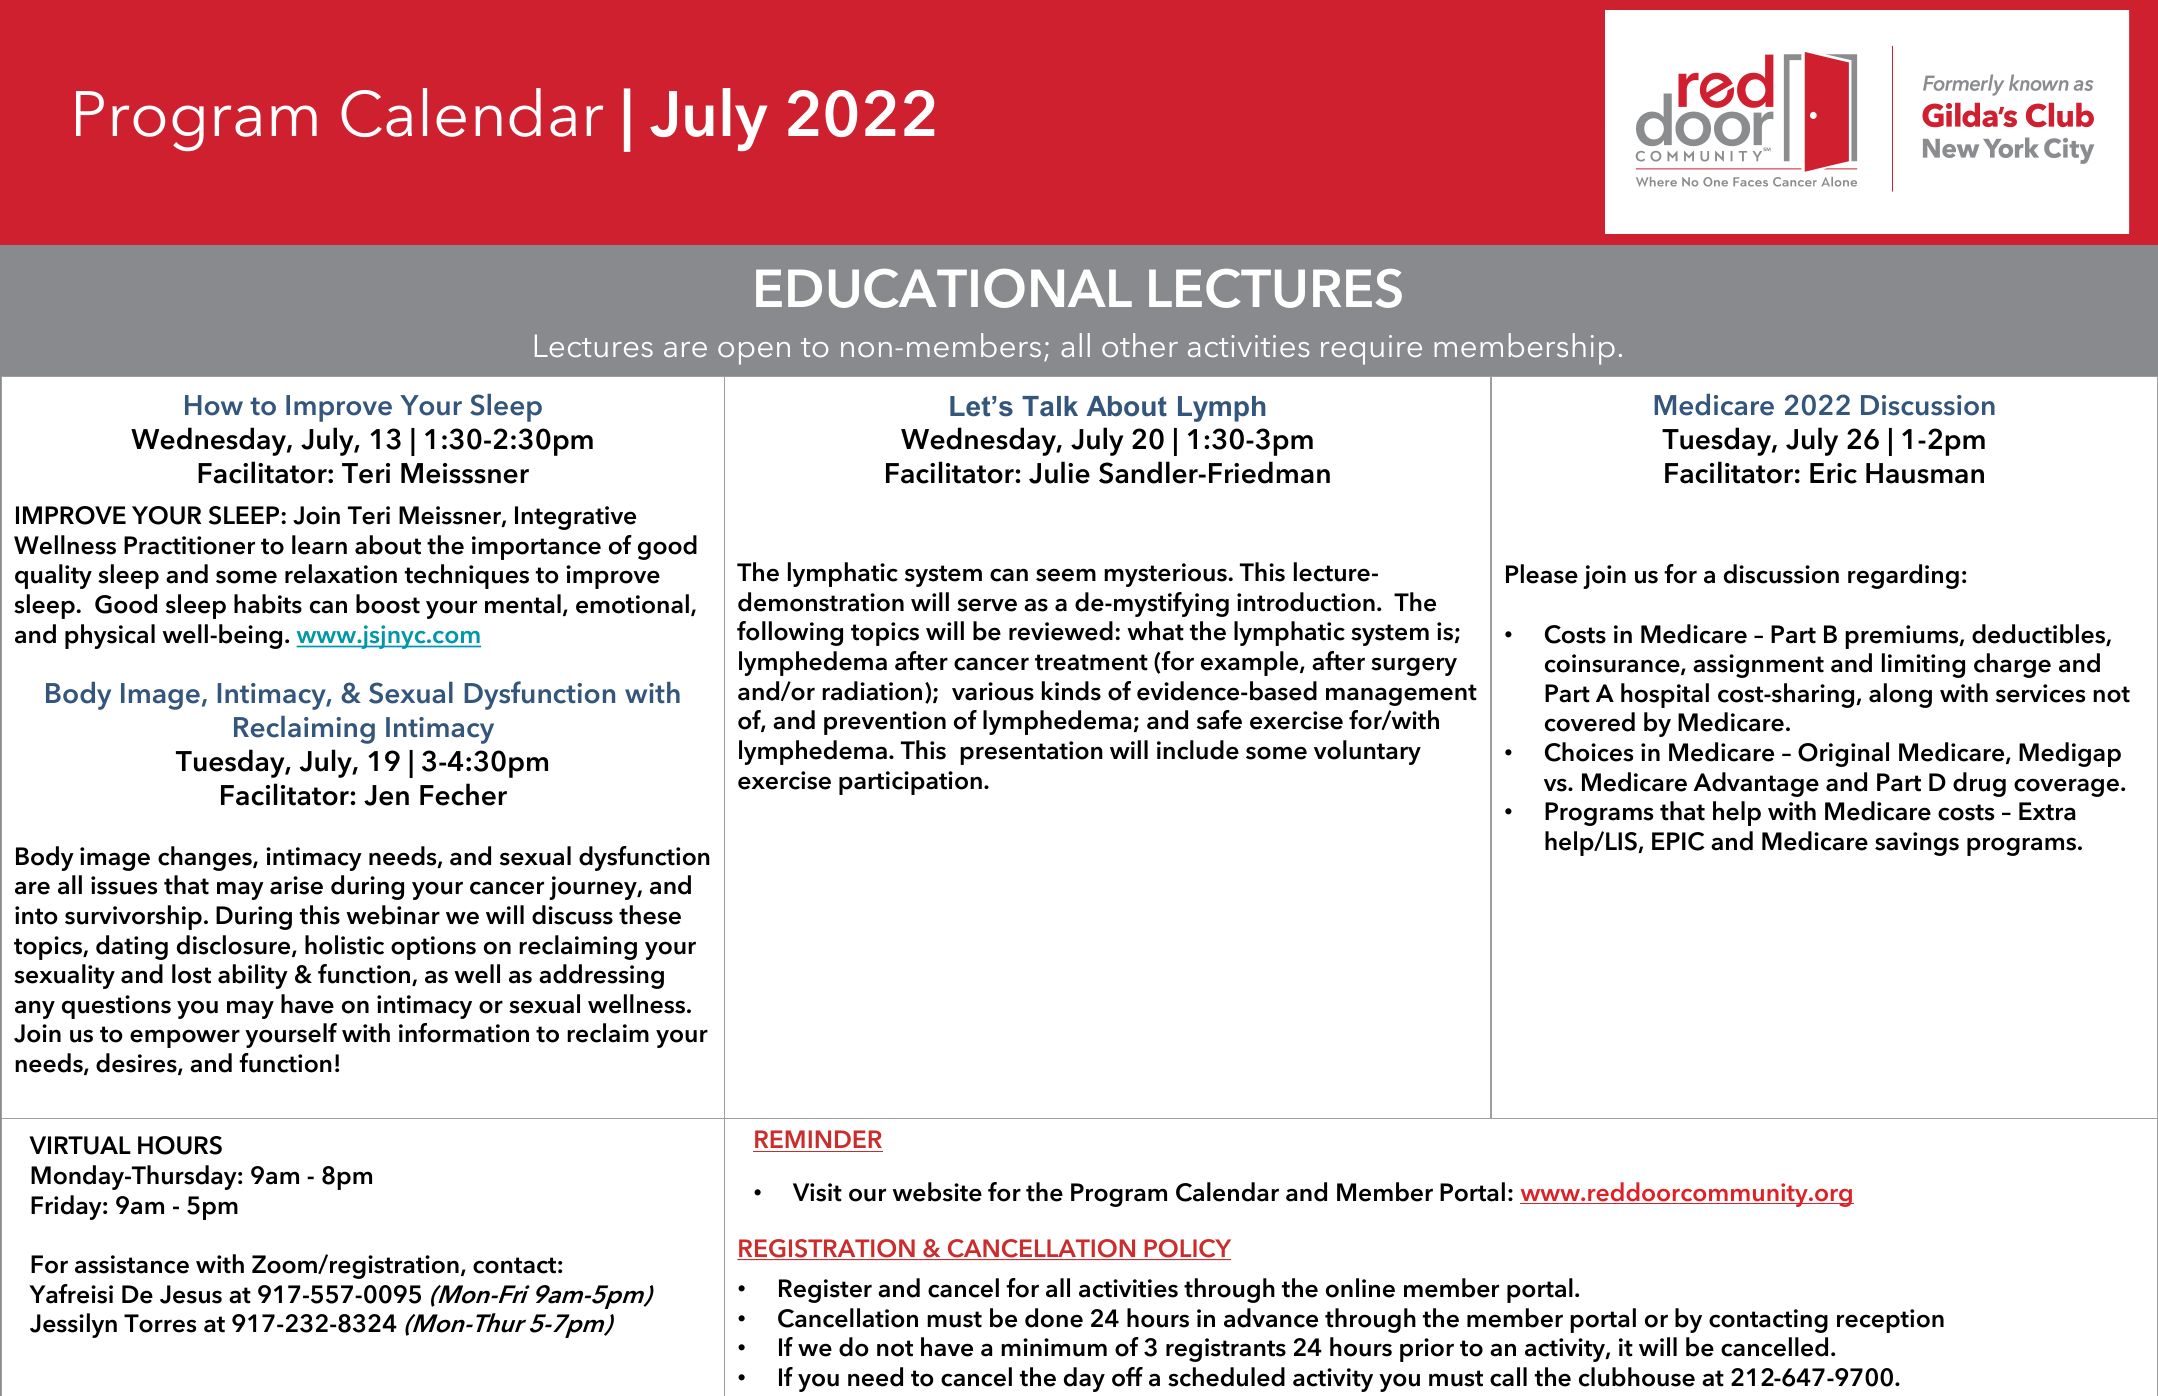 This screenshot has height=1396, width=2158. Describe the element at coordinates (1371, 350) in the screenshot. I see `require` at that location.
